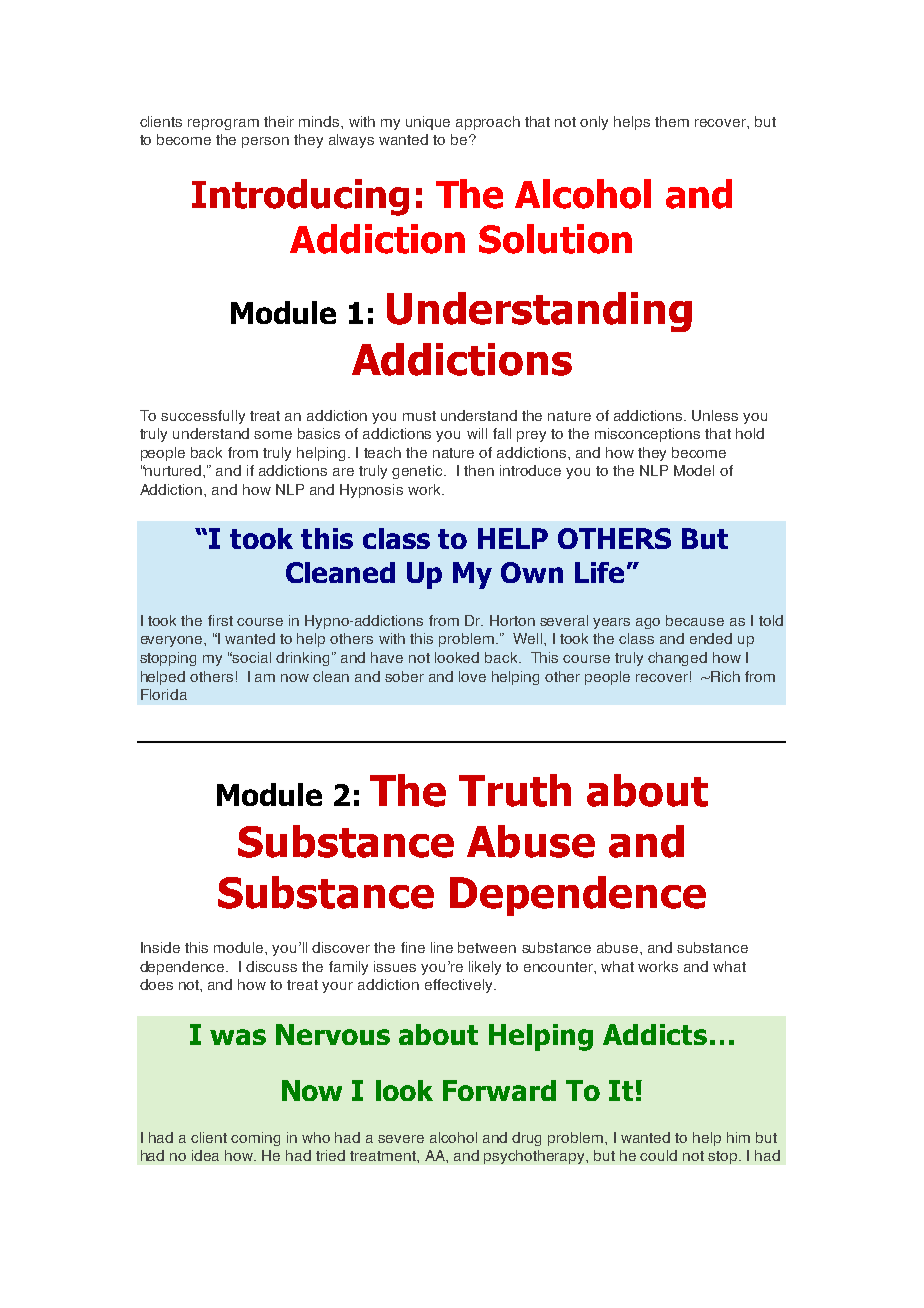 This image has width=924, height=1308. What do you see at coordinates (724, 676) in the image?
I see `Rich` at bounding box center [724, 676].
